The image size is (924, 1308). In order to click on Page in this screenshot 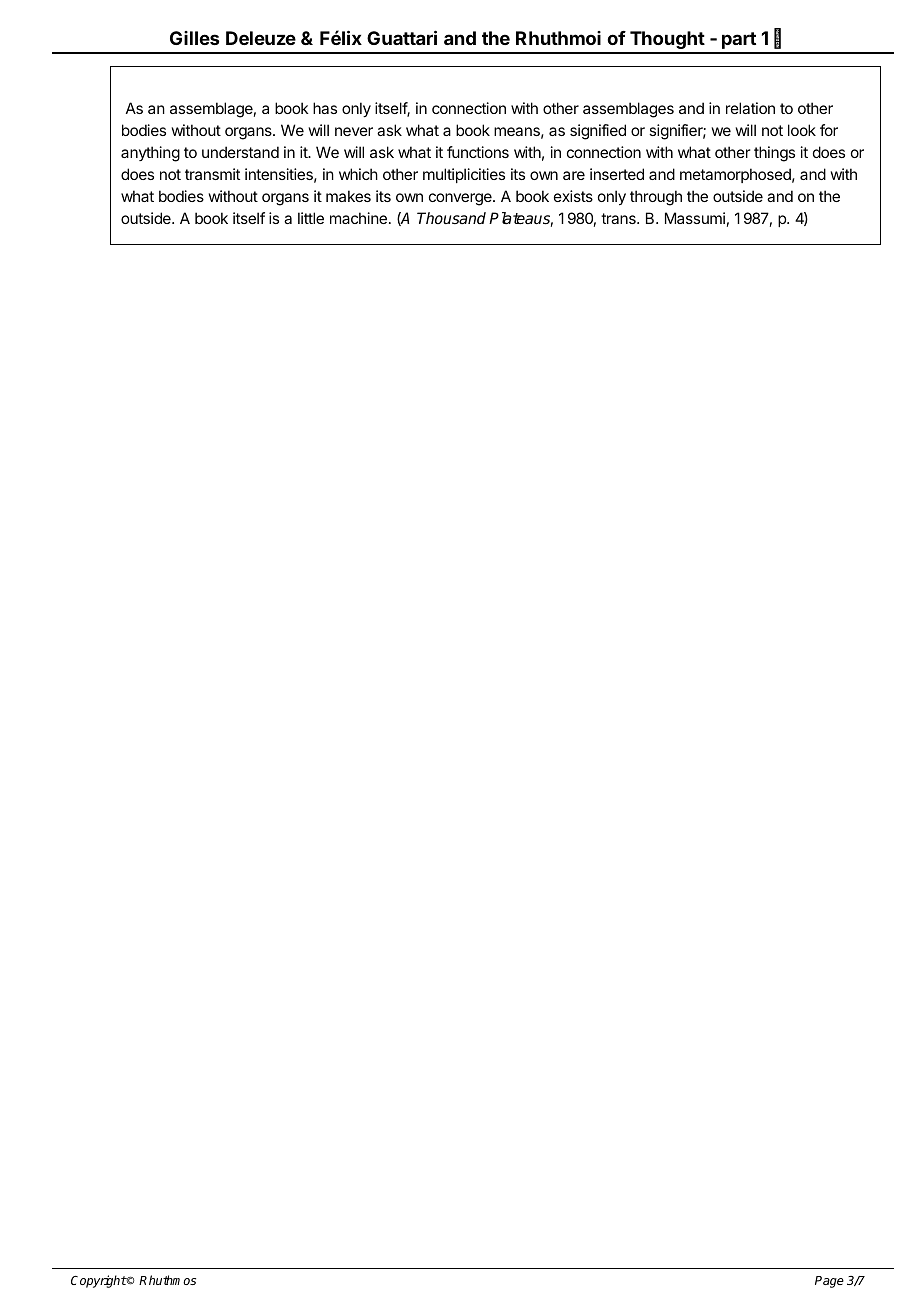, I will do `click(829, 1282)`.
